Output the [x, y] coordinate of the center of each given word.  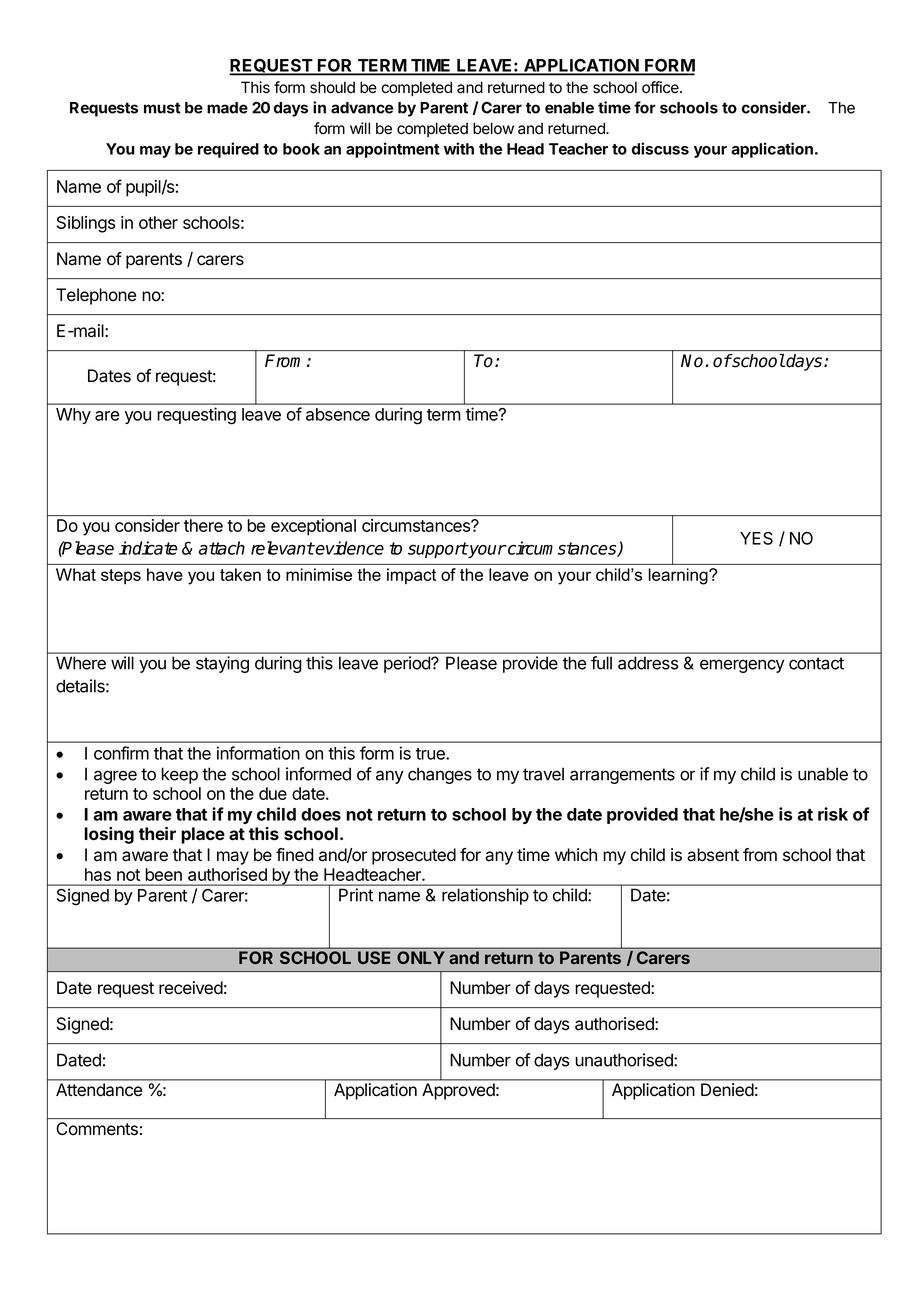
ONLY [421, 957]
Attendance [99, 1089]
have [165, 574]
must [162, 108]
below [493, 128]
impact [411, 576]
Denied [727, 1089]
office [661, 87]
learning [679, 576]
